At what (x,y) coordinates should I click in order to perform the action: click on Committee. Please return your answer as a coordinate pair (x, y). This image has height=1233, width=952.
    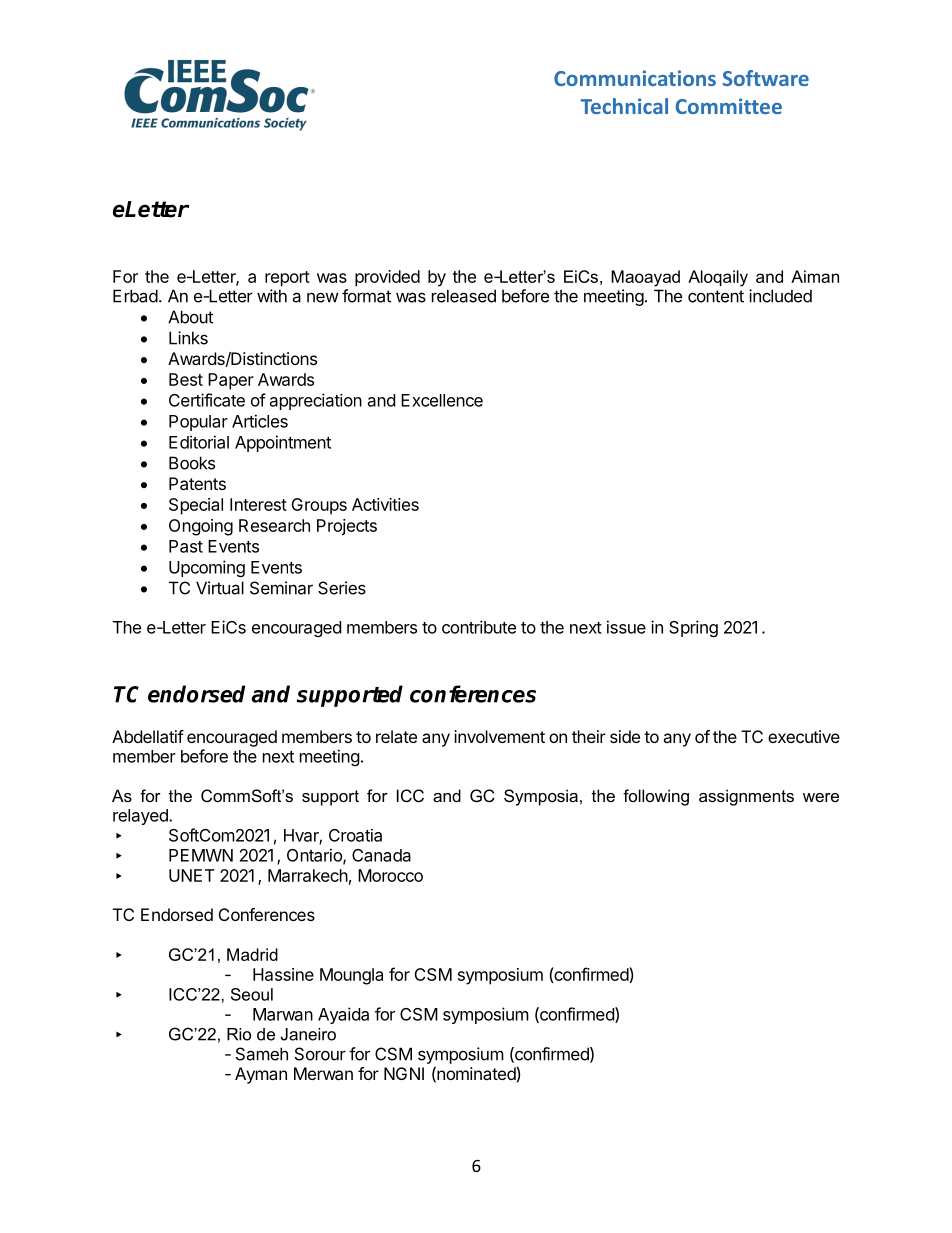
    Looking at the image, I should click on (729, 106).
